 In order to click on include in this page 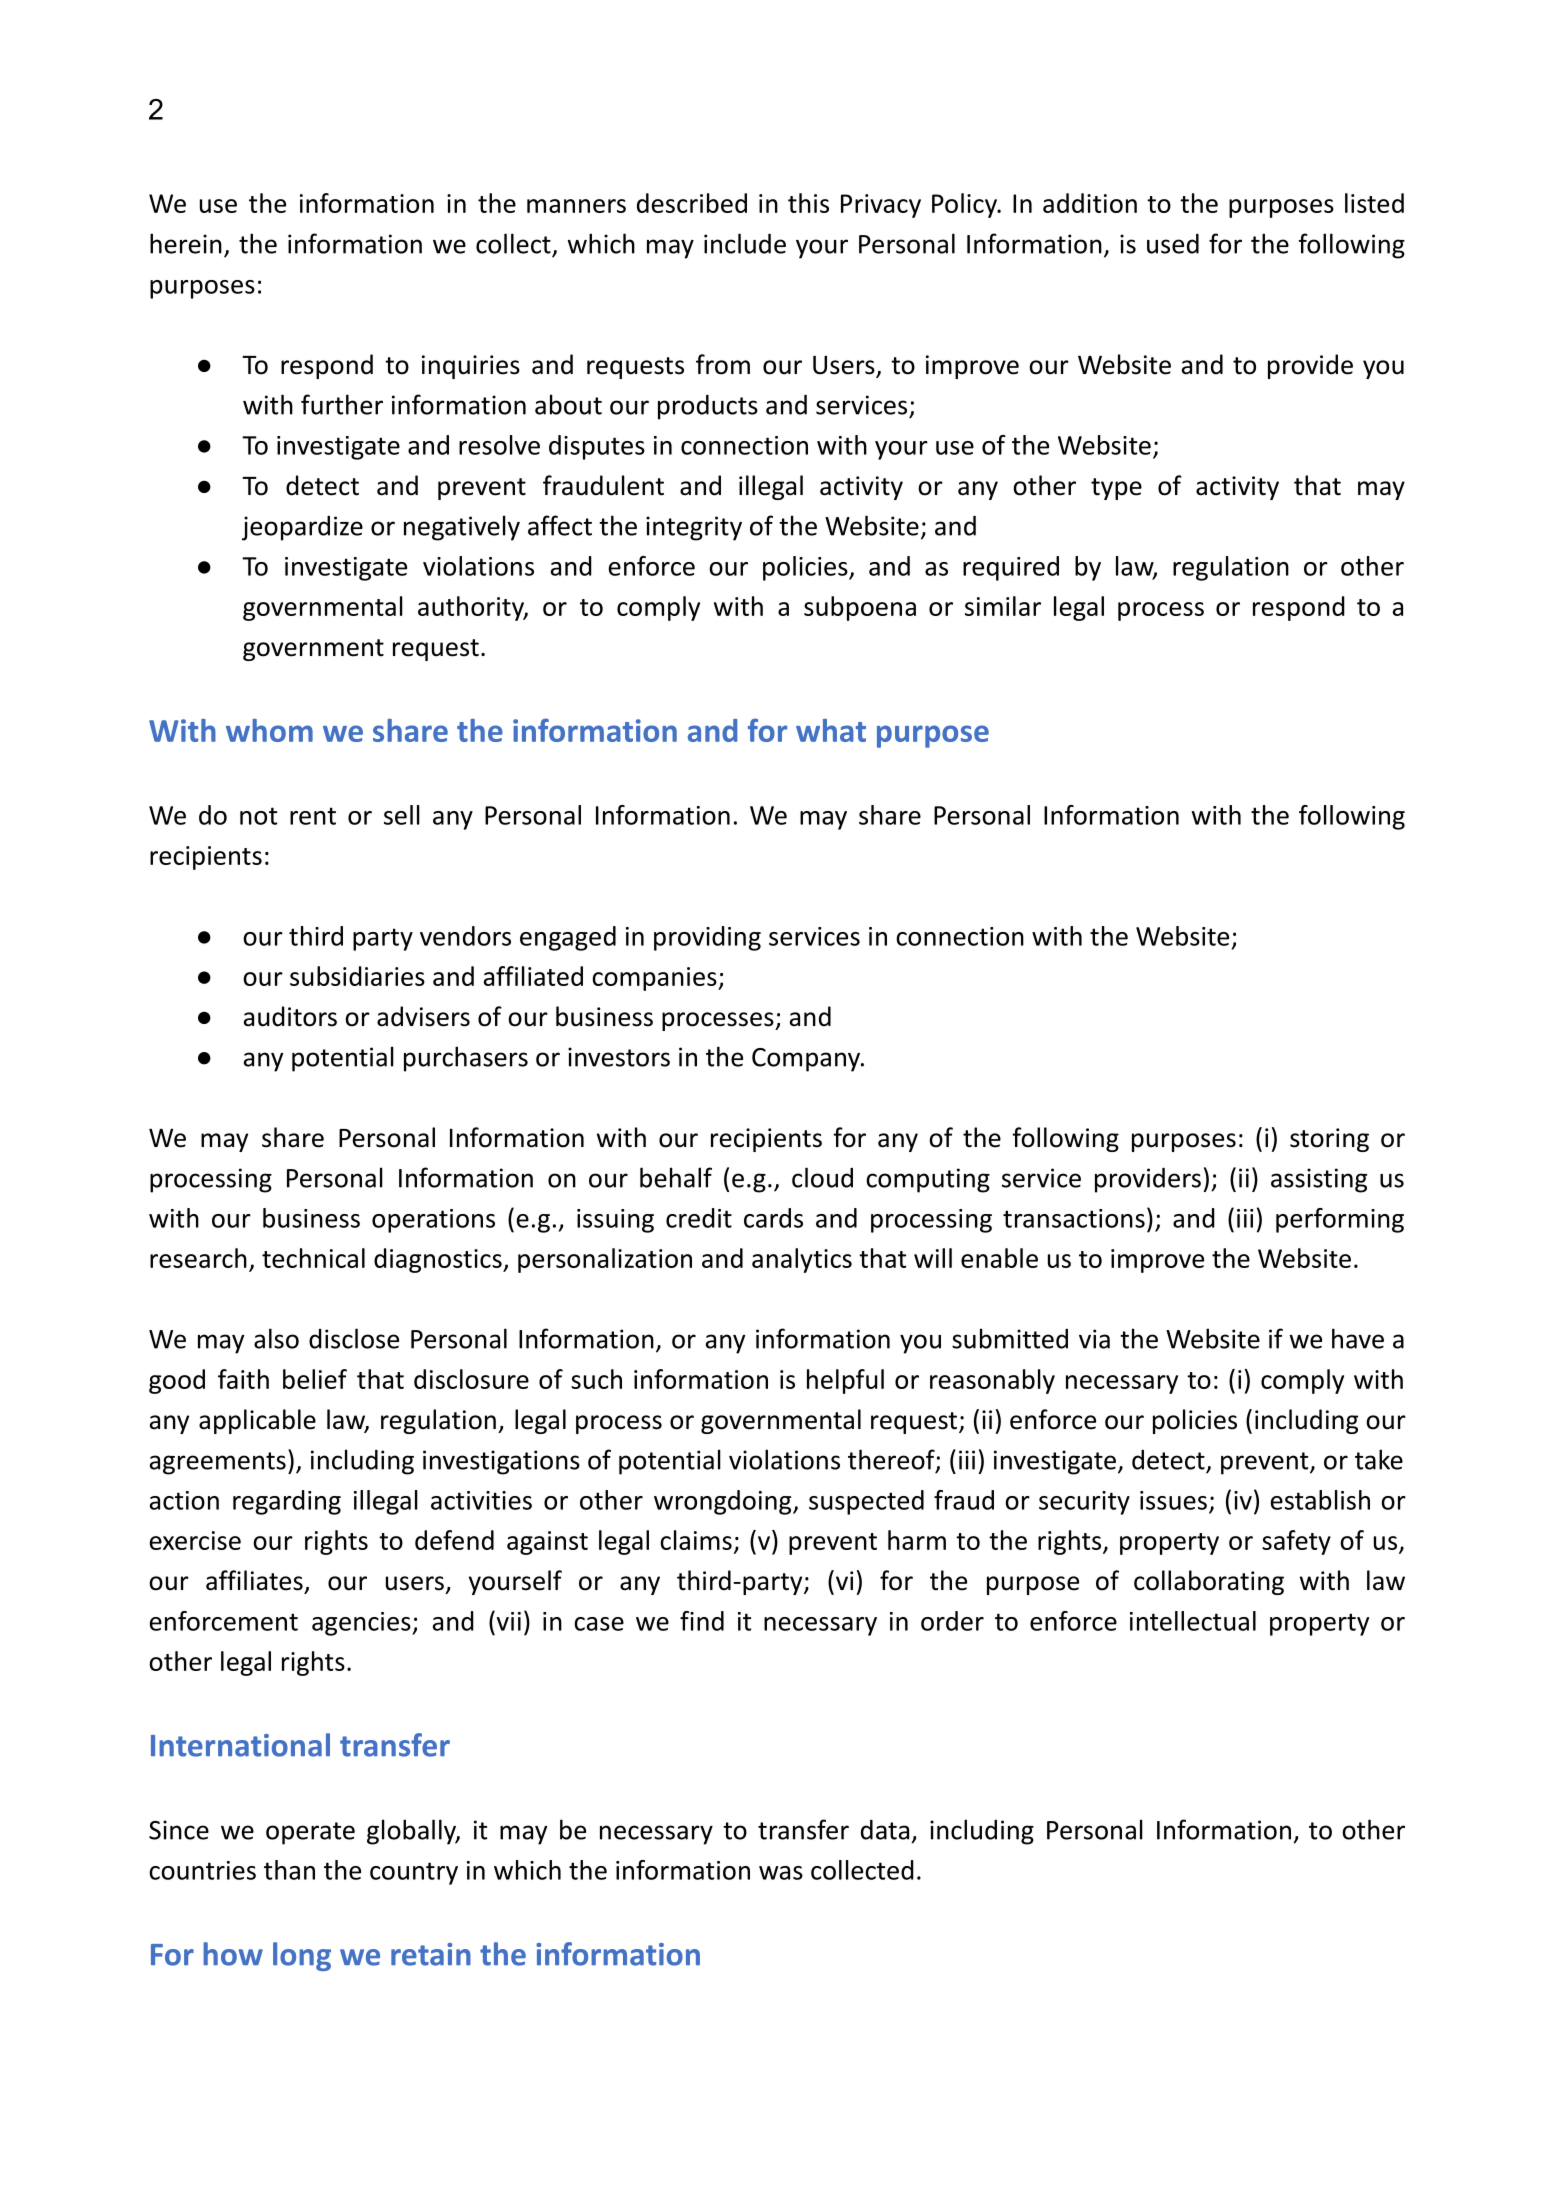, I will do `click(745, 243)`.
